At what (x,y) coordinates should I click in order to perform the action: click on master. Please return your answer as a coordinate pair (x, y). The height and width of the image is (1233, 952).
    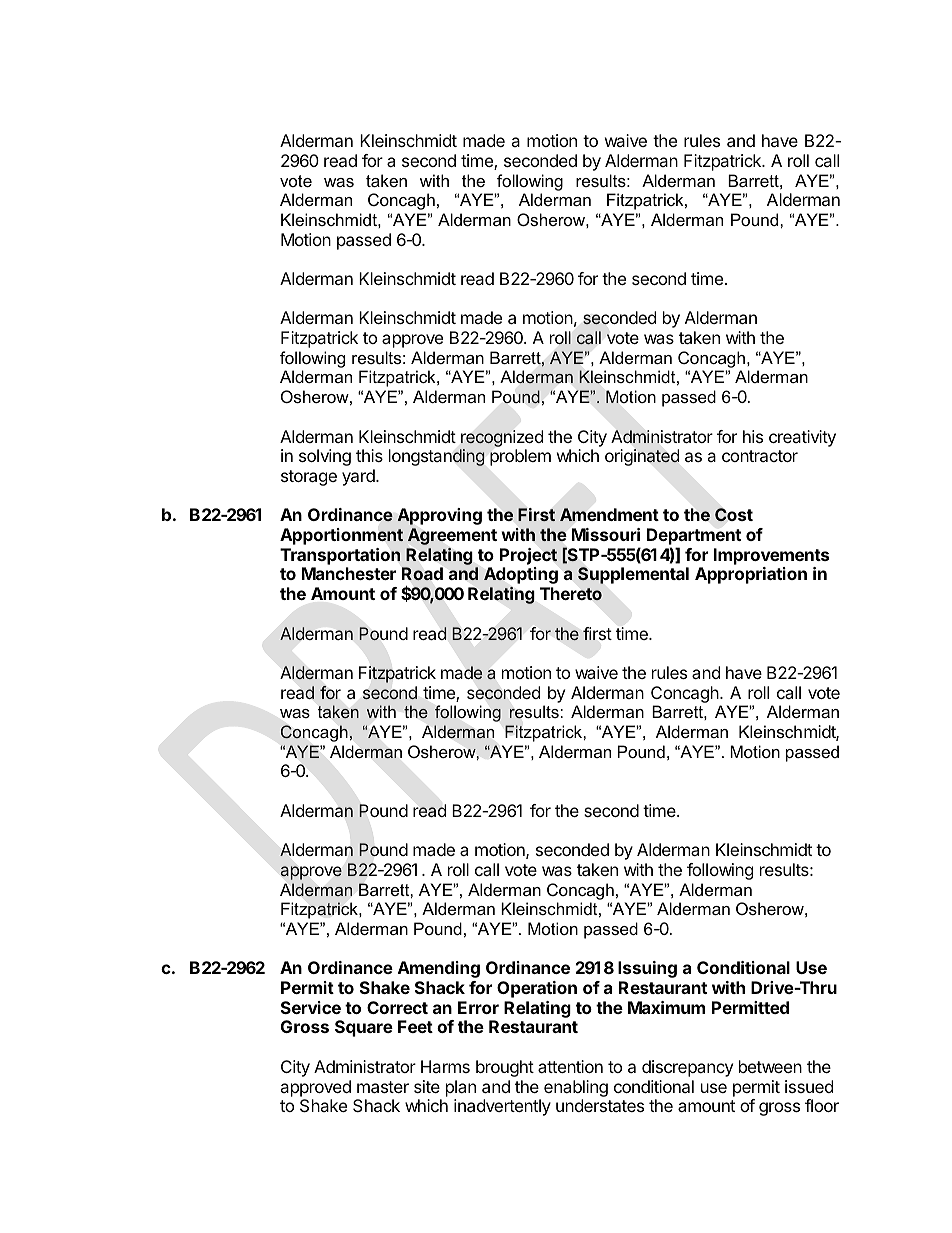
    Looking at the image, I should click on (383, 1087).
